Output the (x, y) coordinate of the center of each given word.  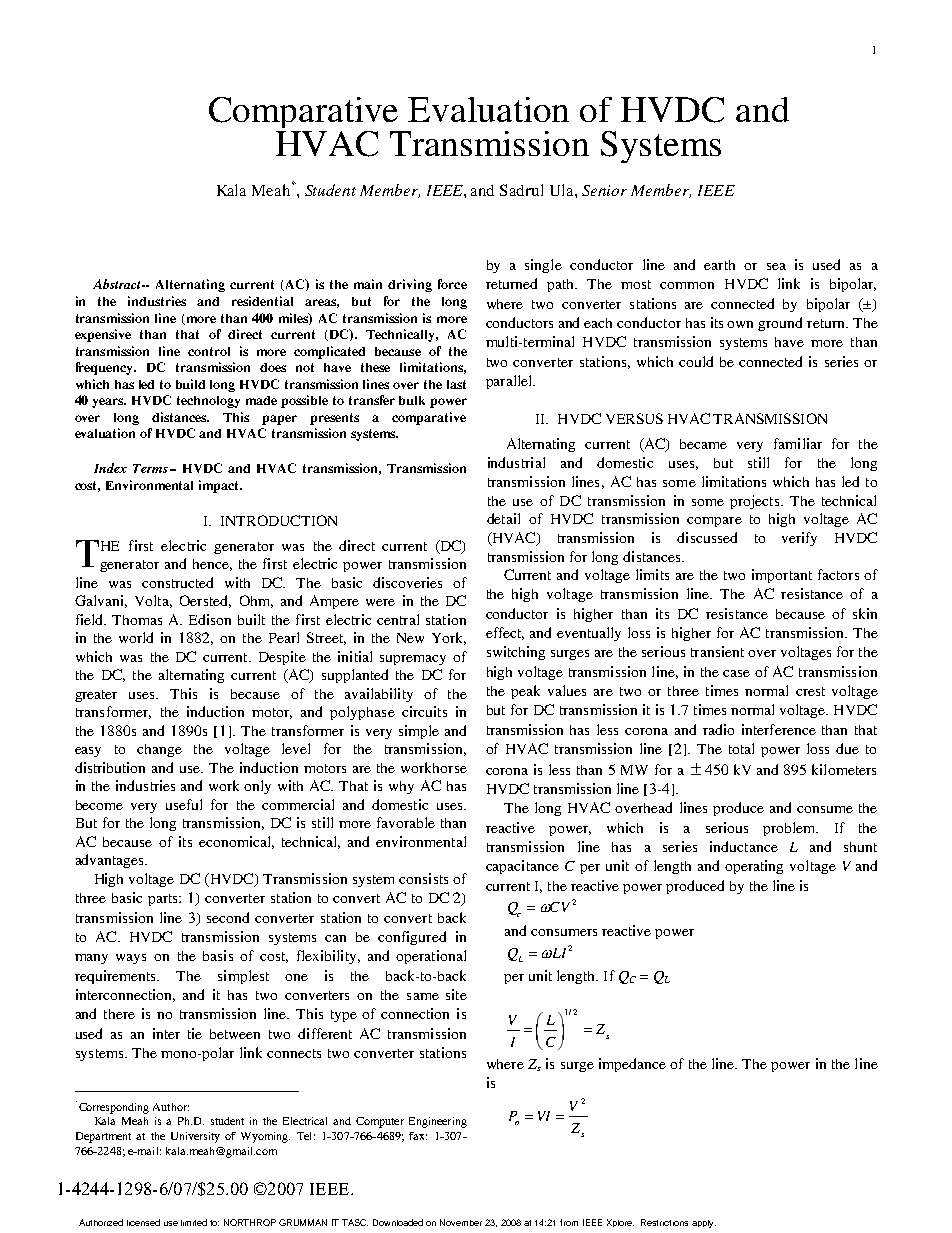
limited (194, 1222)
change (159, 750)
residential (262, 301)
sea (776, 266)
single (543, 266)
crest (810, 691)
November (461, 1222)
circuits (424, 711)
